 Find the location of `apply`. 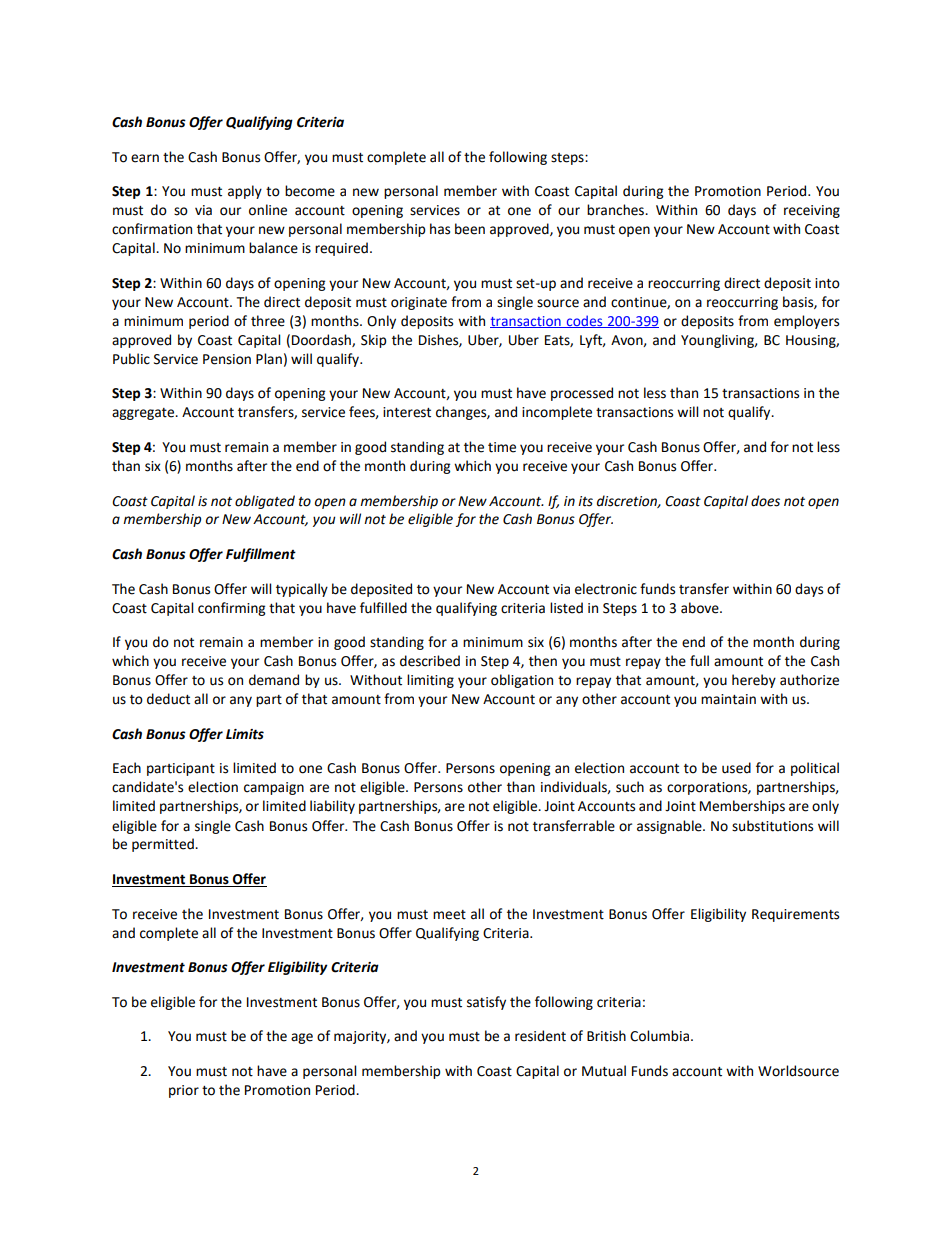

apply is located at coordinates (245, 192).
